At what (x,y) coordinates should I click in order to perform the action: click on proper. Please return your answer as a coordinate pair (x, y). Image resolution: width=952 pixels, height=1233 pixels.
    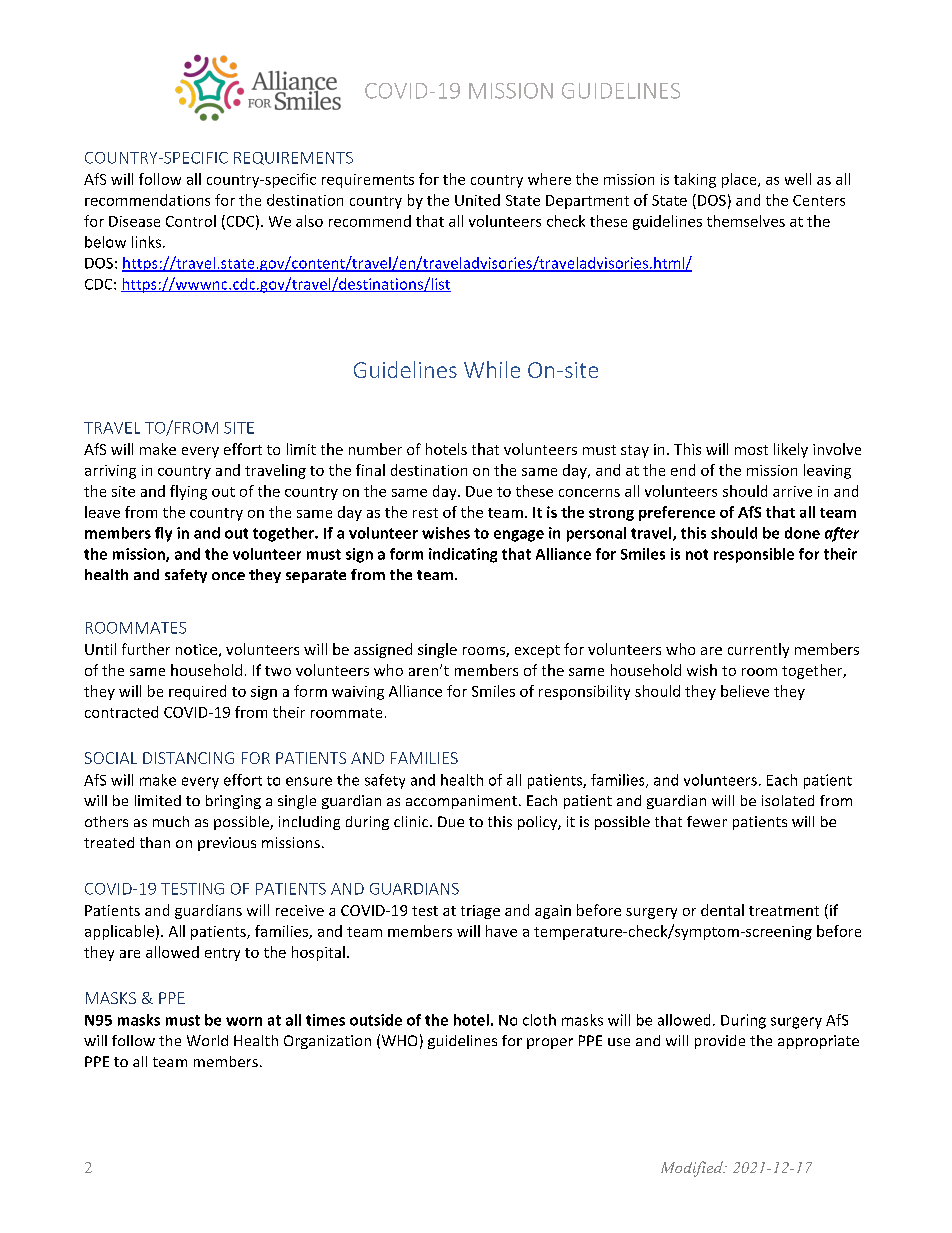
    Looking at the image, I should click on (550, 1043).
